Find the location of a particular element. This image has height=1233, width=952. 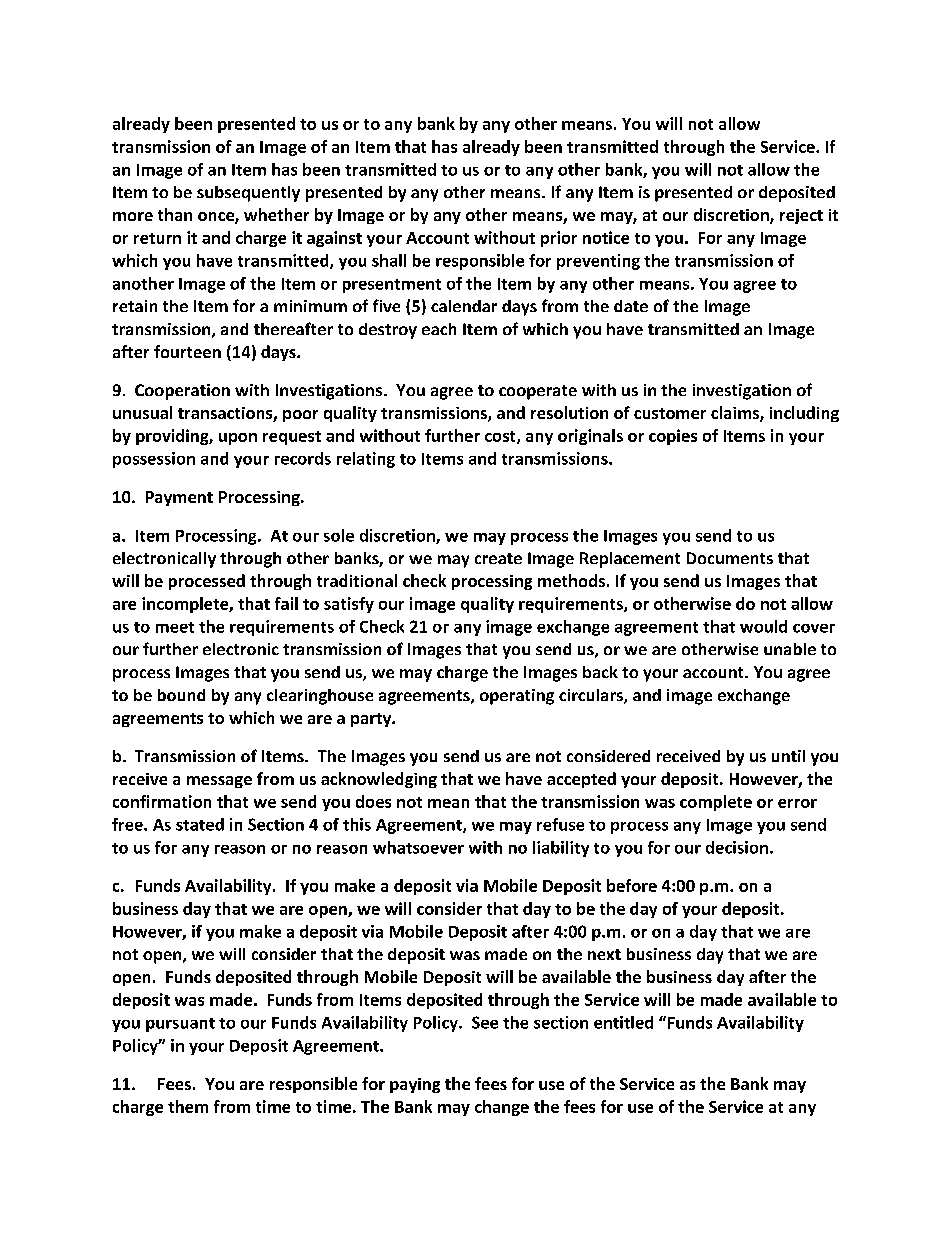

copies is located at coordinates (673, 437).
